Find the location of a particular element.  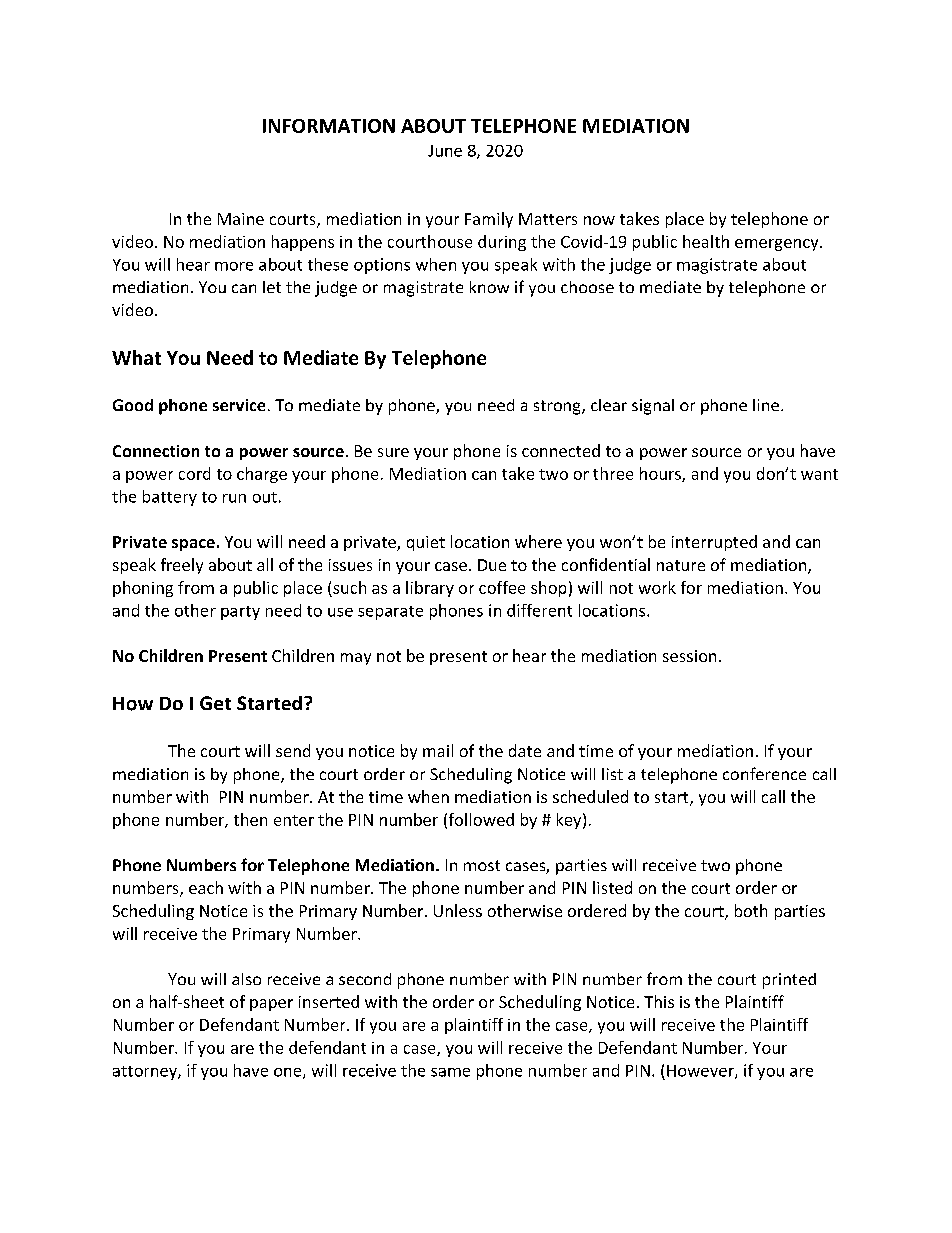

line is located at coordinates (766, 405).
